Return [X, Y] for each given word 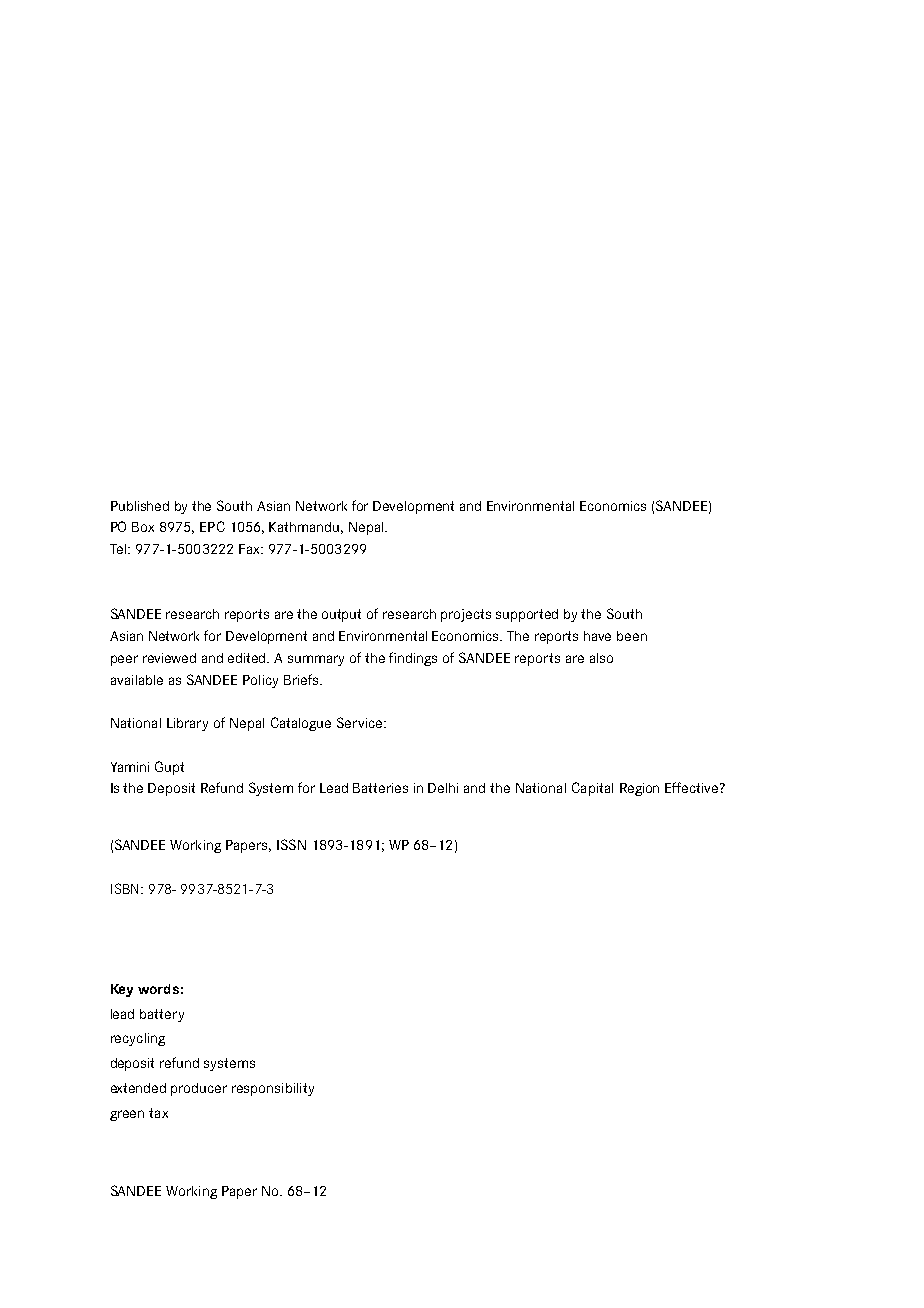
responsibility [273, 1089]
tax [158, 1113]
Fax [250, 549]
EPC [212, 526]
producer [199, 1089]
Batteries [380, 788]
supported [527, 615]
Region [639, 789]
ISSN [291, 844]
